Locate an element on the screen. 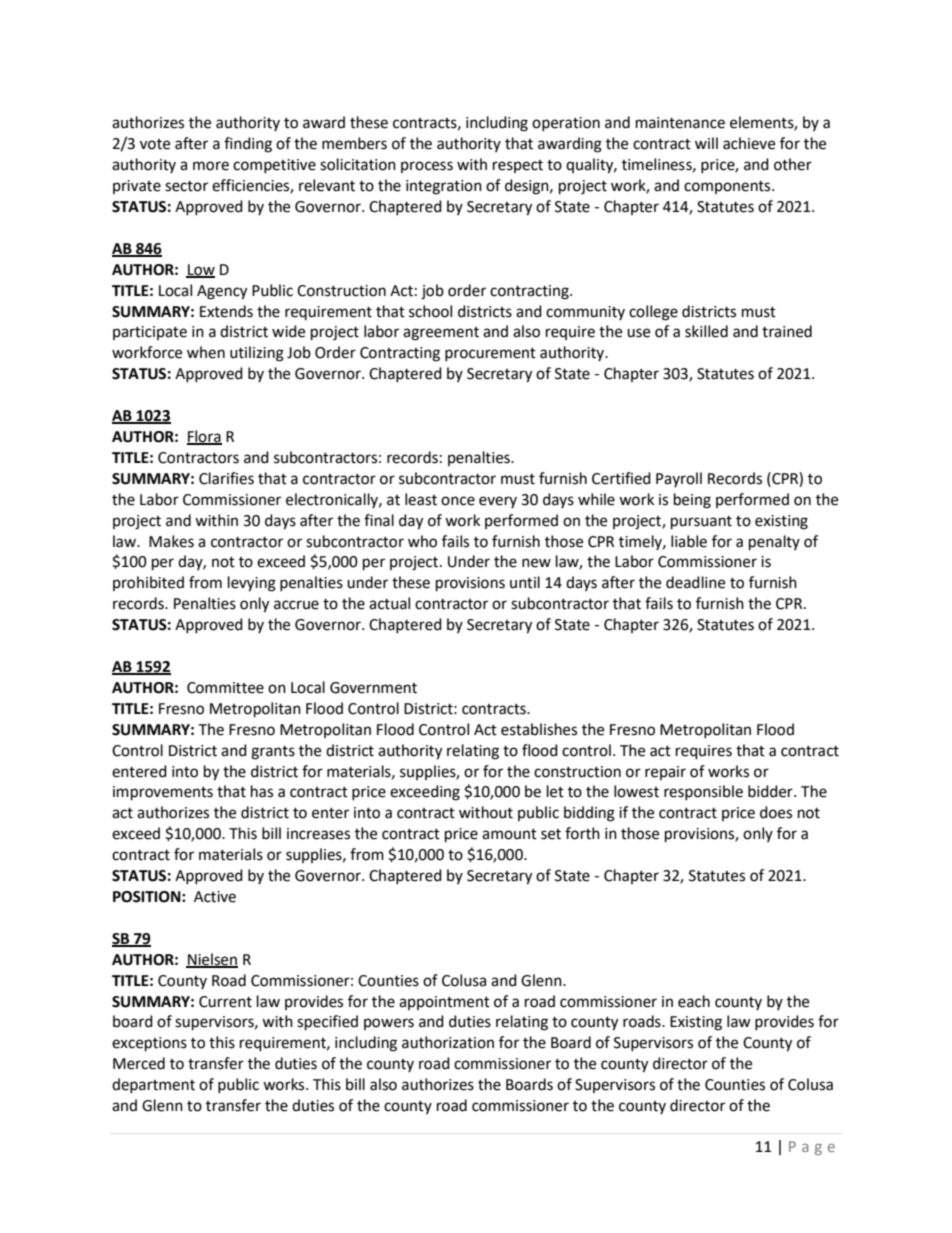  more is located at coordinates (211, 166).
